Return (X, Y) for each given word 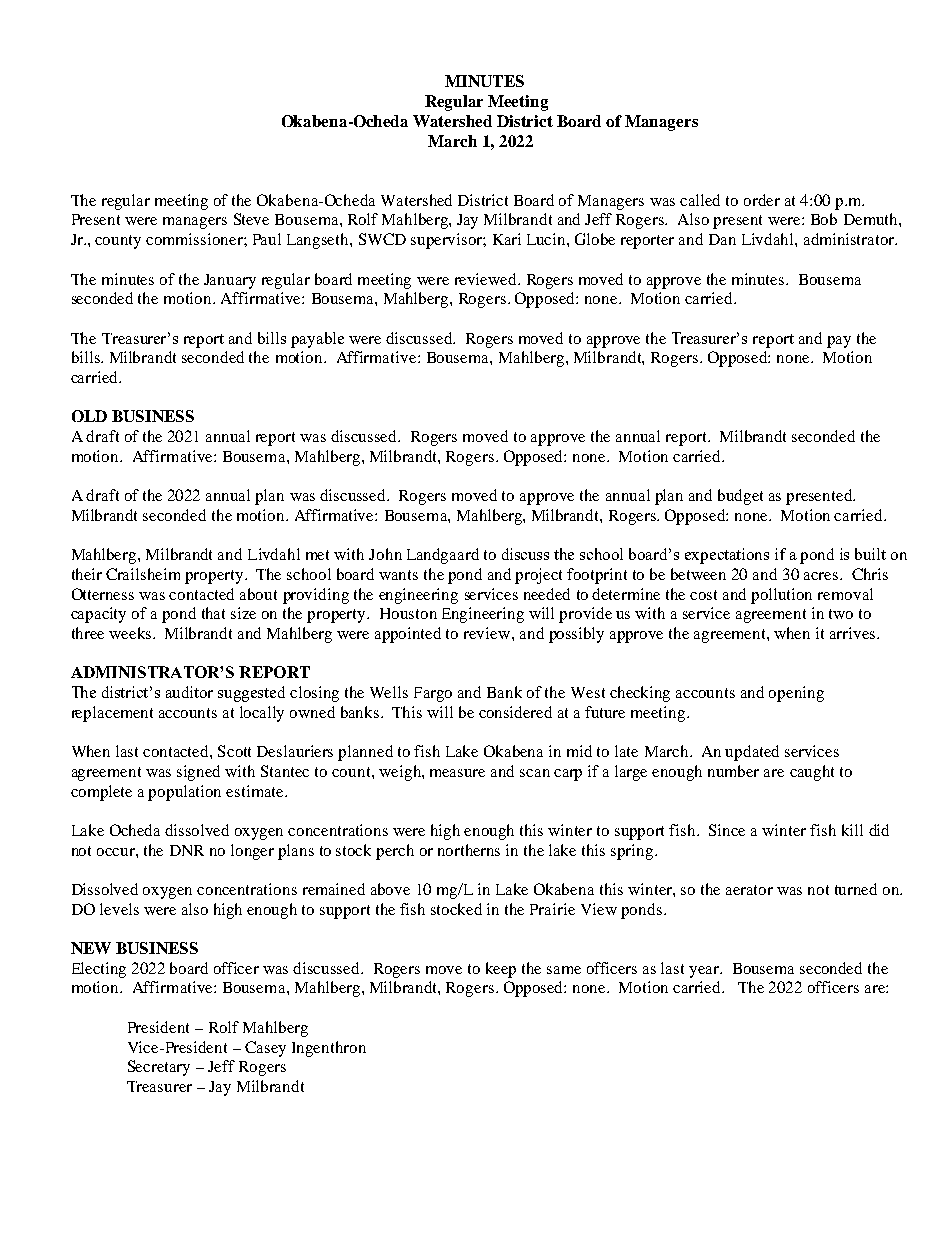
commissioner (195, 239)
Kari (507, 239)
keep (501, 970)
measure (457, 773)
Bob (824, 219)
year (705, 972)
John (385, 554)
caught (812, 773)
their (87, 574)
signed (198, 773)
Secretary (159, 1068)
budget (740, 497)
